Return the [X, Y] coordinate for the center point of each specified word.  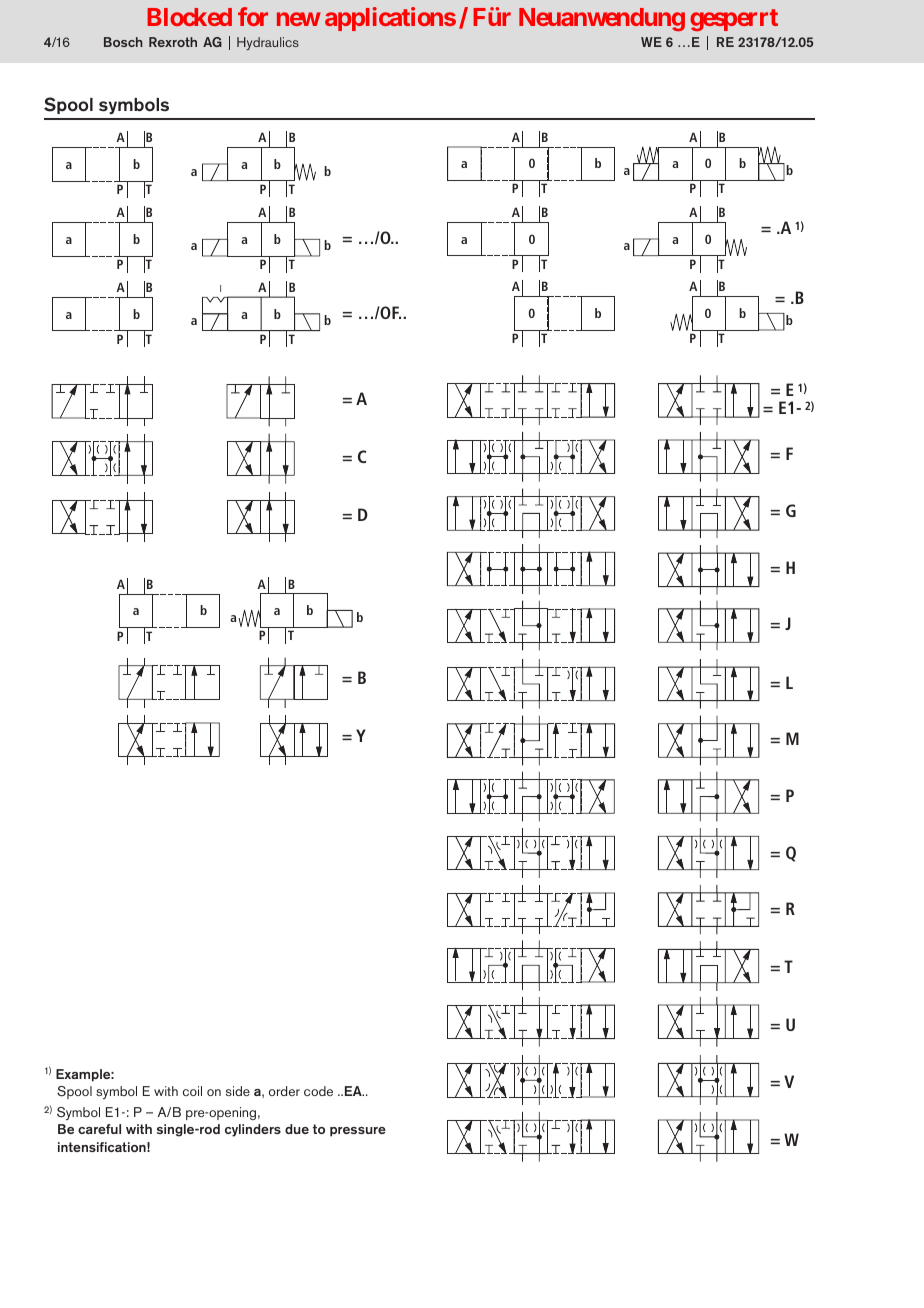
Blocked [189, 17]
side [238, 1091]
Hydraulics [268, 43]
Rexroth [173, 42]
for [253, 16]
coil [192, 1091]
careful [99, 1129]
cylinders [253, 1130]
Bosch [123, 42]
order [284, 1091]
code [318, 1091]
